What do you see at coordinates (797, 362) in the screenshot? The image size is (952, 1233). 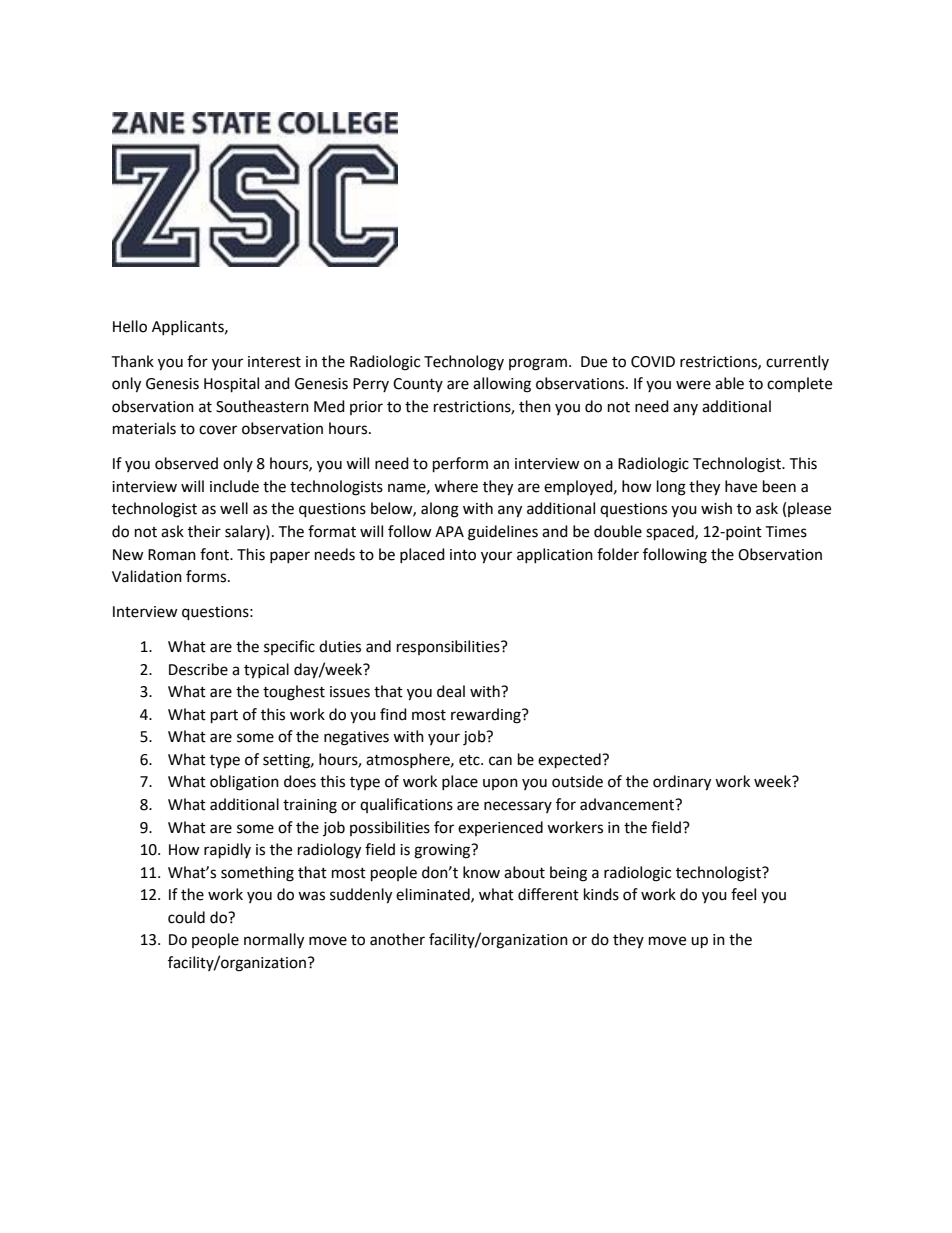 I see `currently` at bounding box center [797, 362].
